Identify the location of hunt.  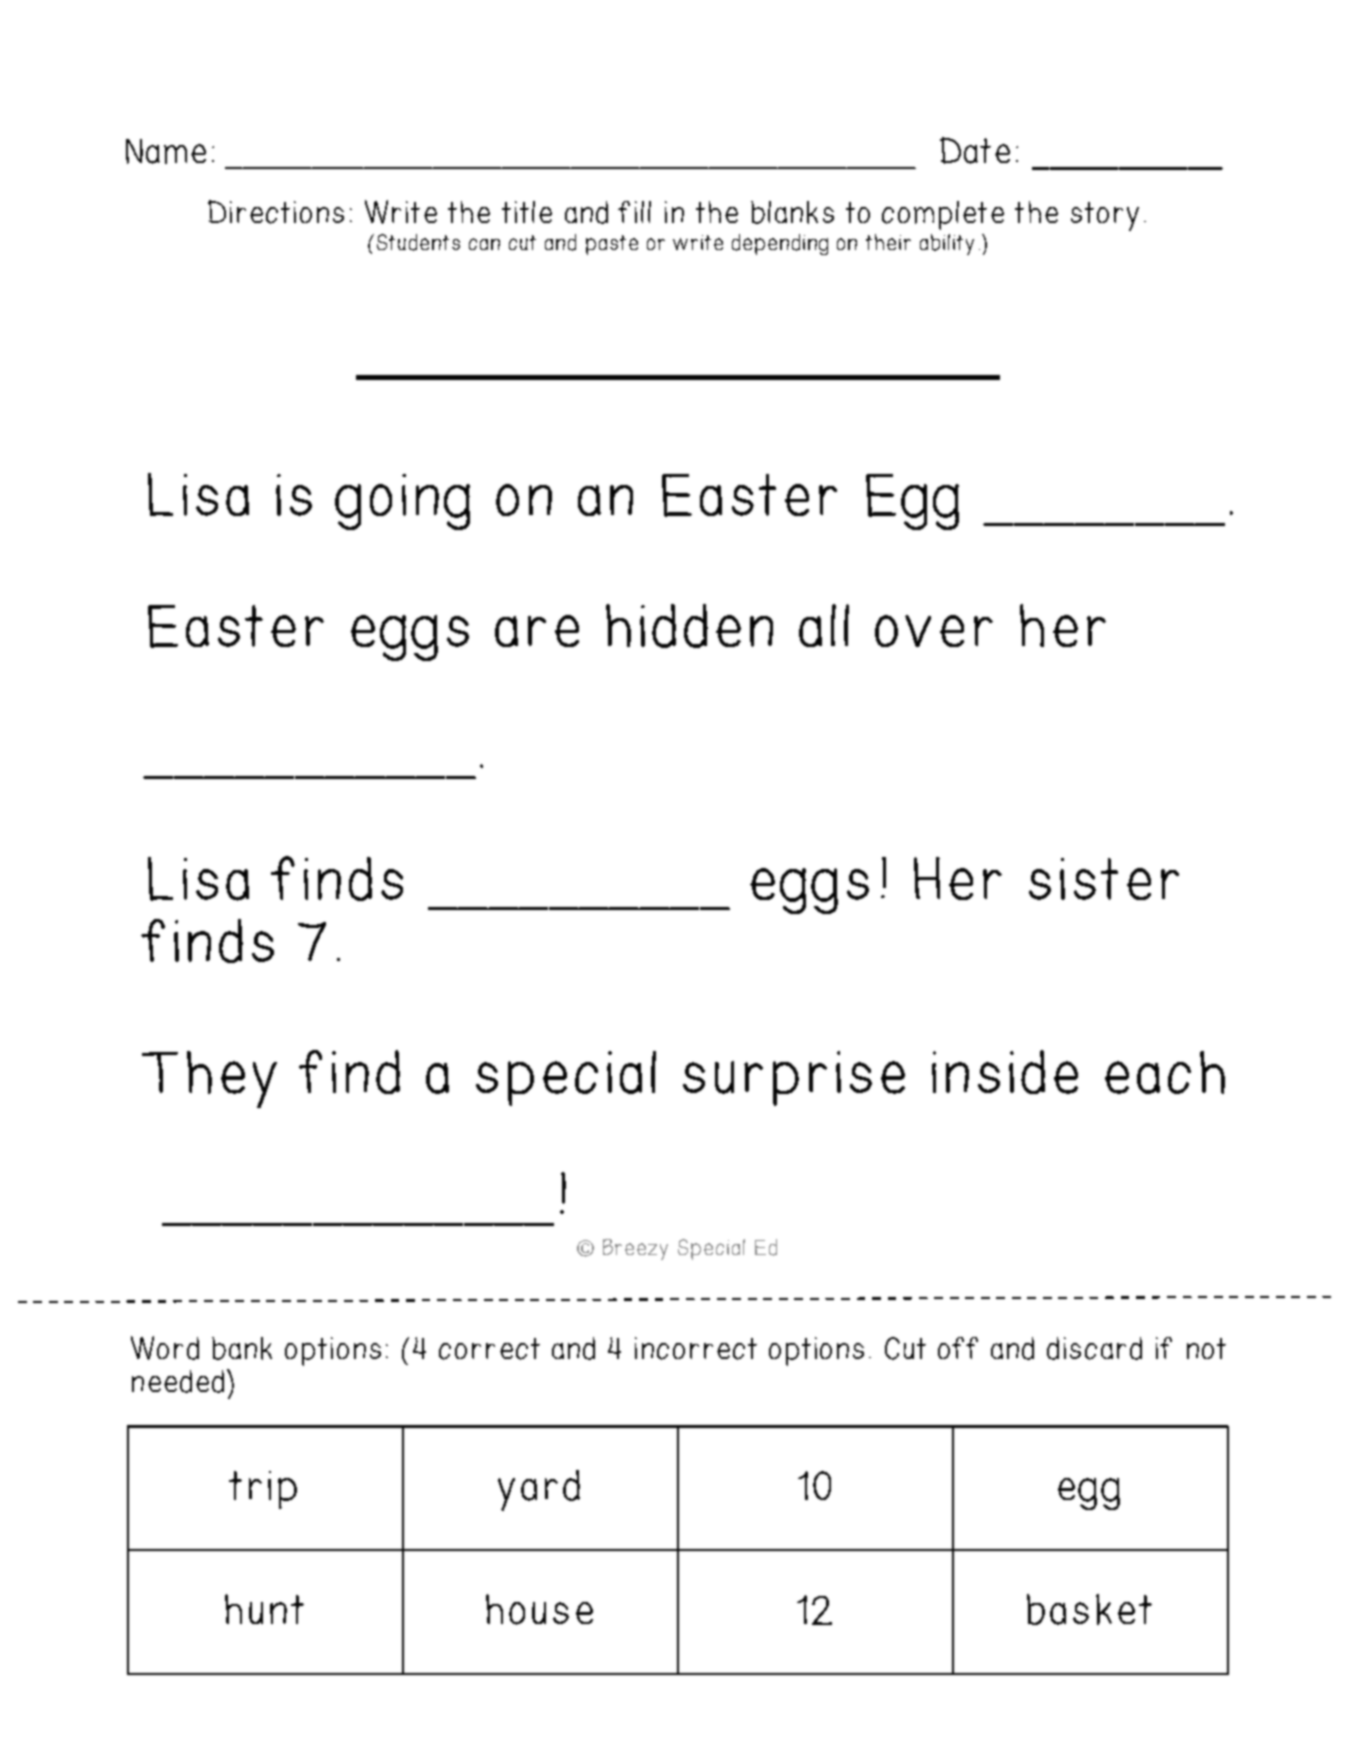
(264, 1609).
